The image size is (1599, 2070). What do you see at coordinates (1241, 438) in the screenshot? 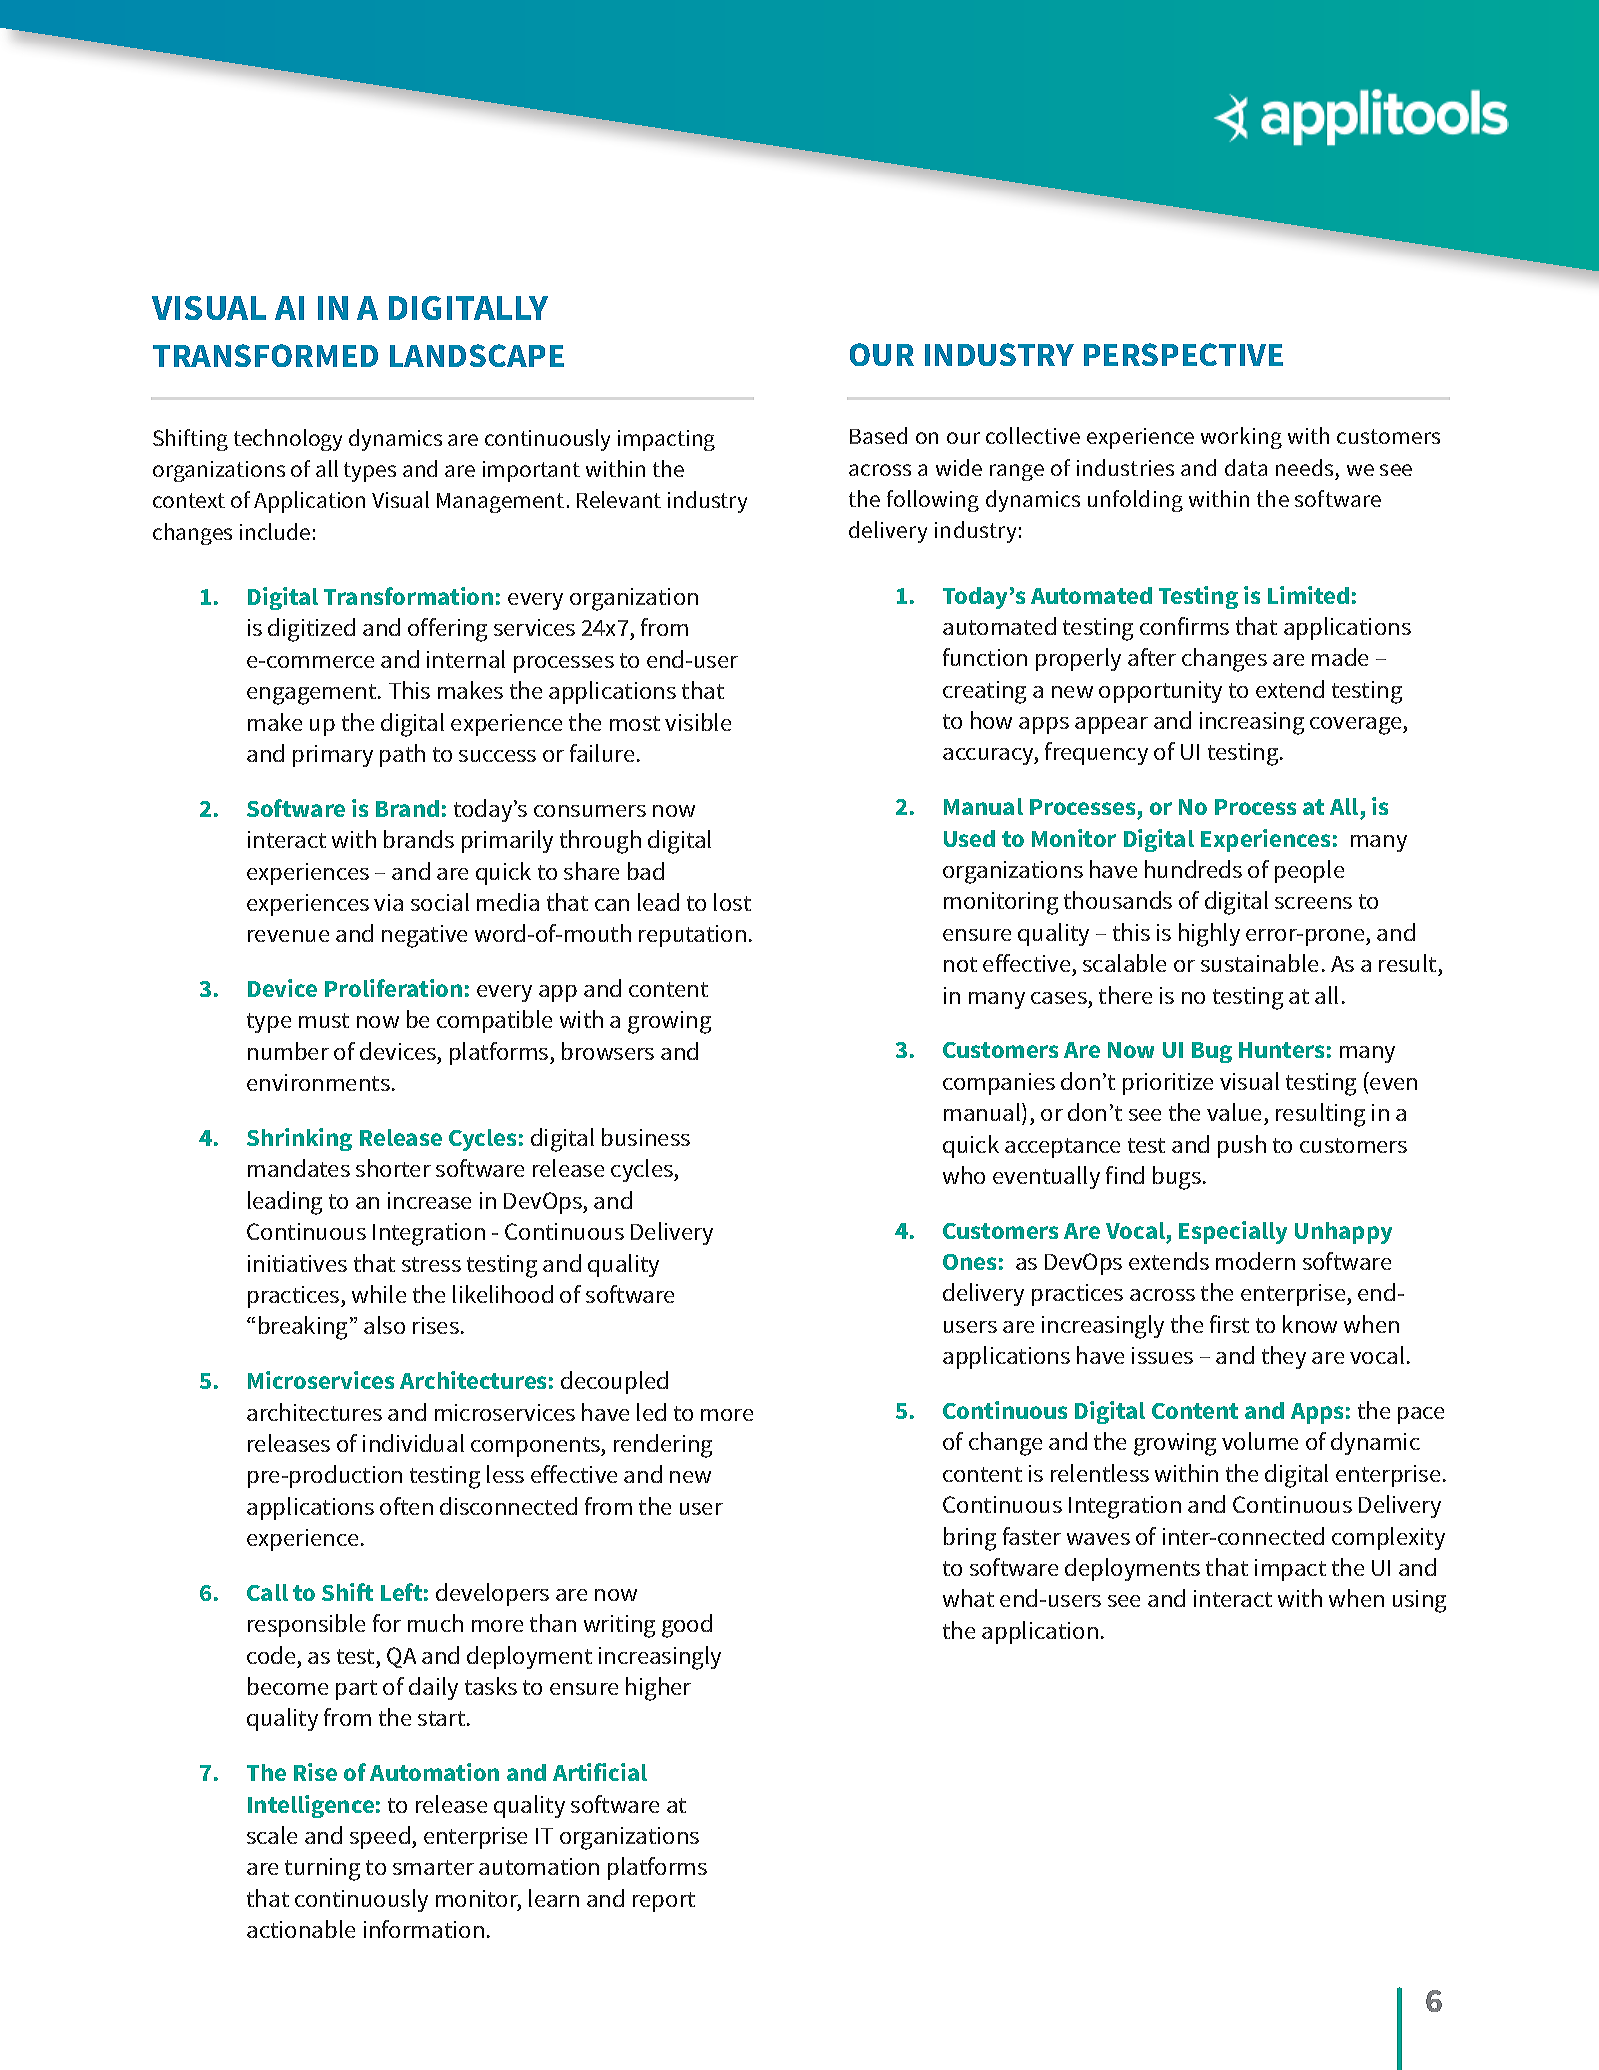
I see `working` at bounding box center [1241, 438].
